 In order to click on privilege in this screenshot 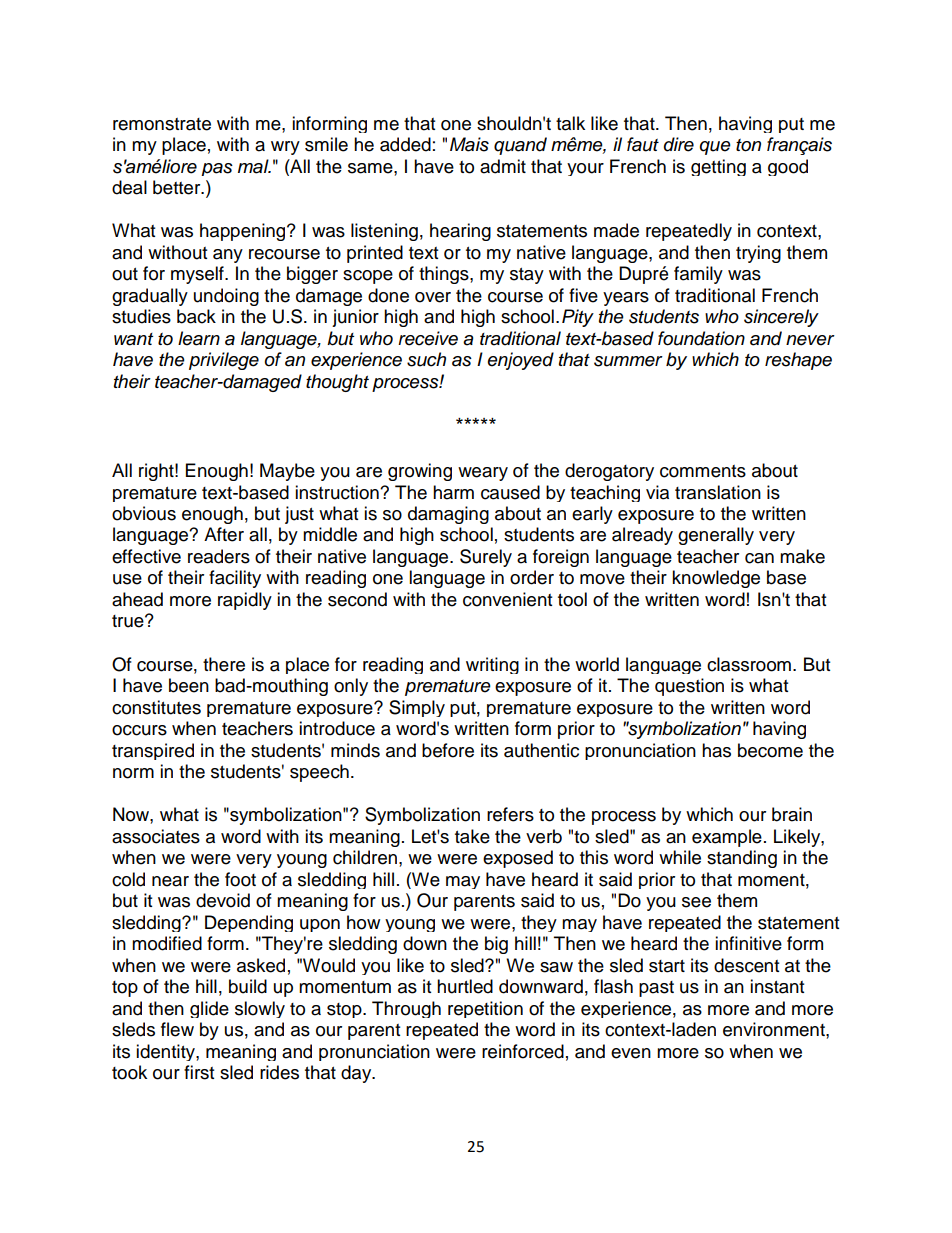, I will do `click(224, 361)`.
